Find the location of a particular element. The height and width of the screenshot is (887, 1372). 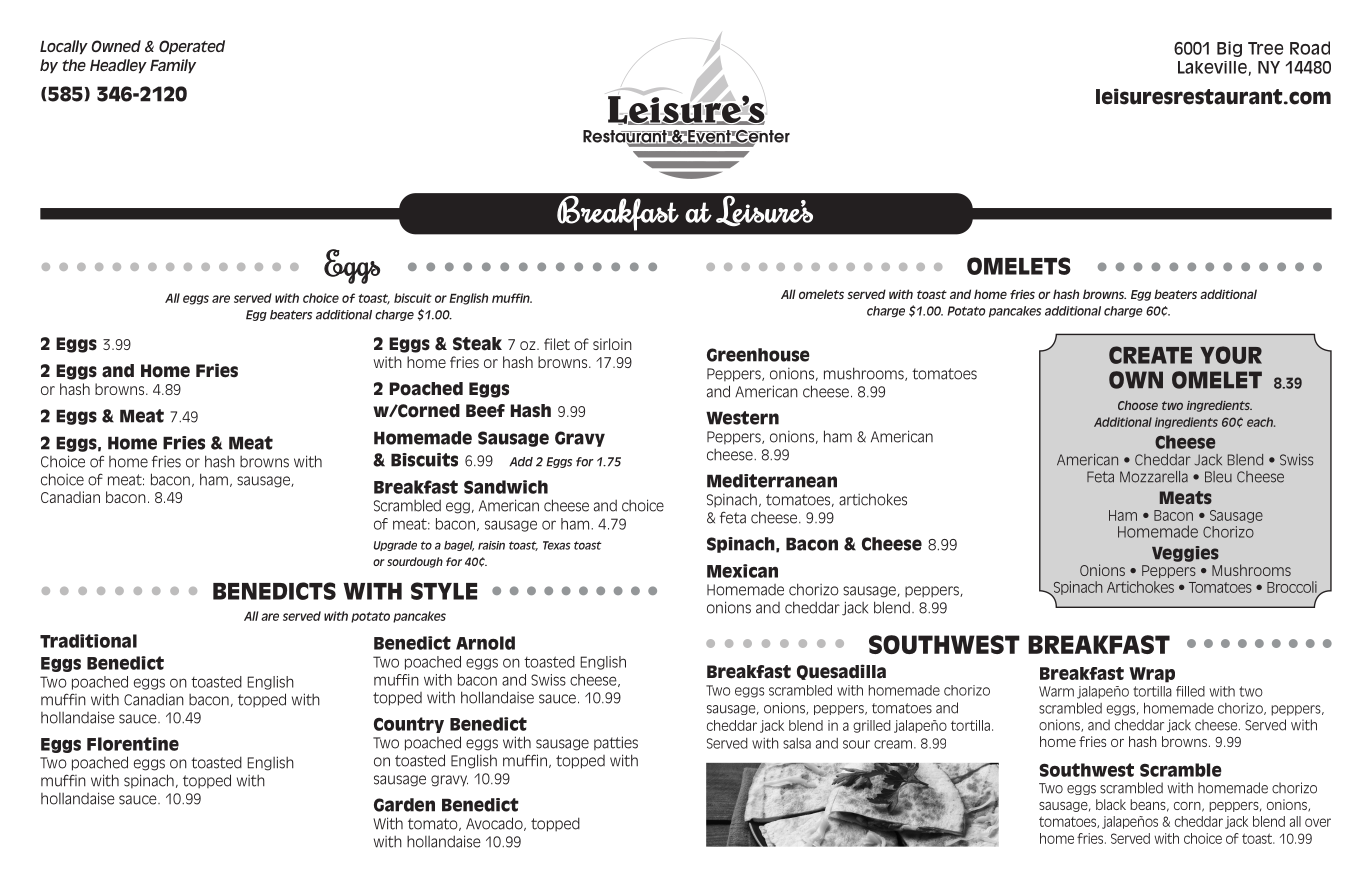

Mozzarella is located at coordinates (1154, 477).
